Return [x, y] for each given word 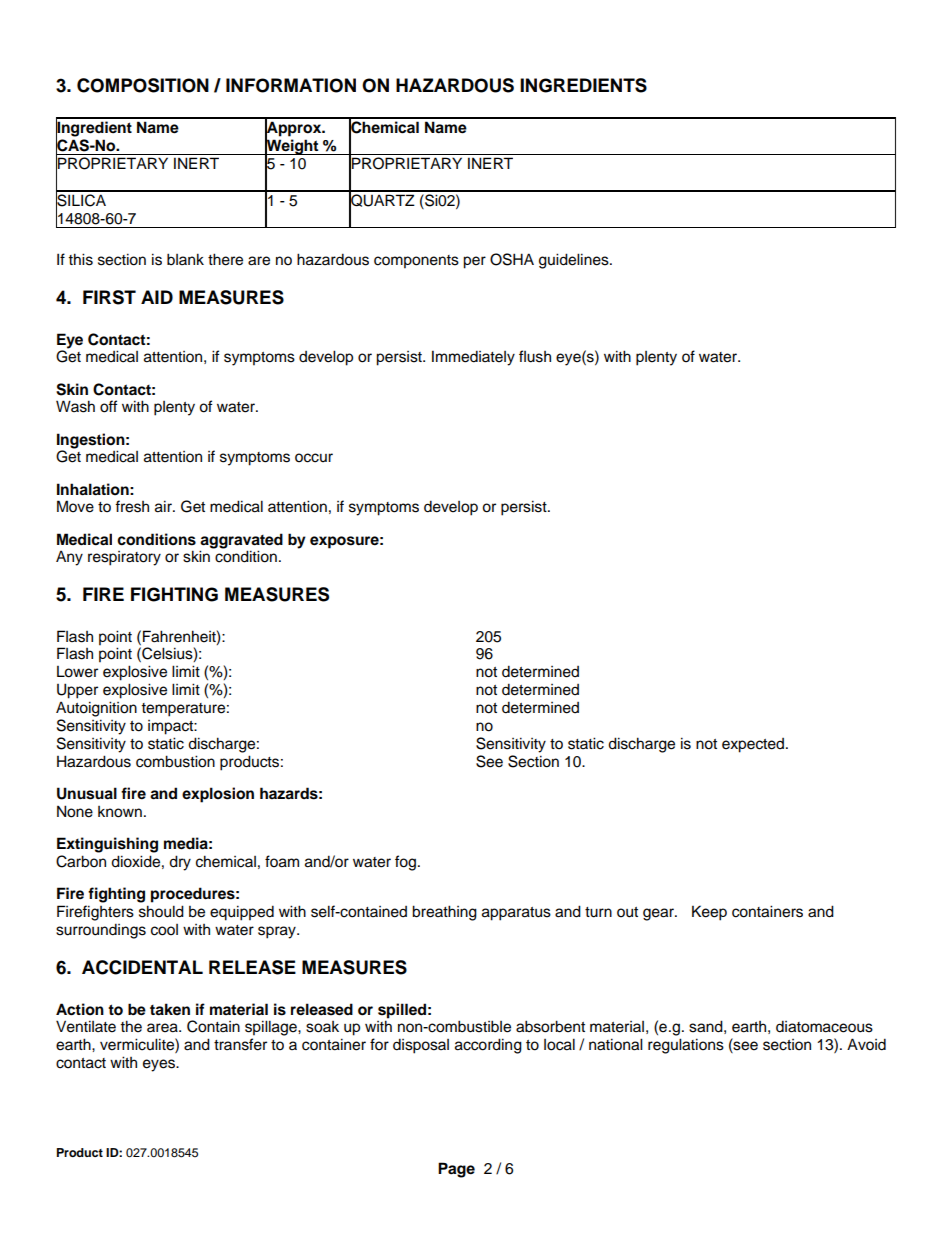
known [120, 812]
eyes [160, 1065]
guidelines [575, 261]
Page [456, 1170]
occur [314, 458]
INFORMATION [291, 85]
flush [535, 356]
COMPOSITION [143, 85]
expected [754, 745]
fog [407, 863]
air [164, 506]
